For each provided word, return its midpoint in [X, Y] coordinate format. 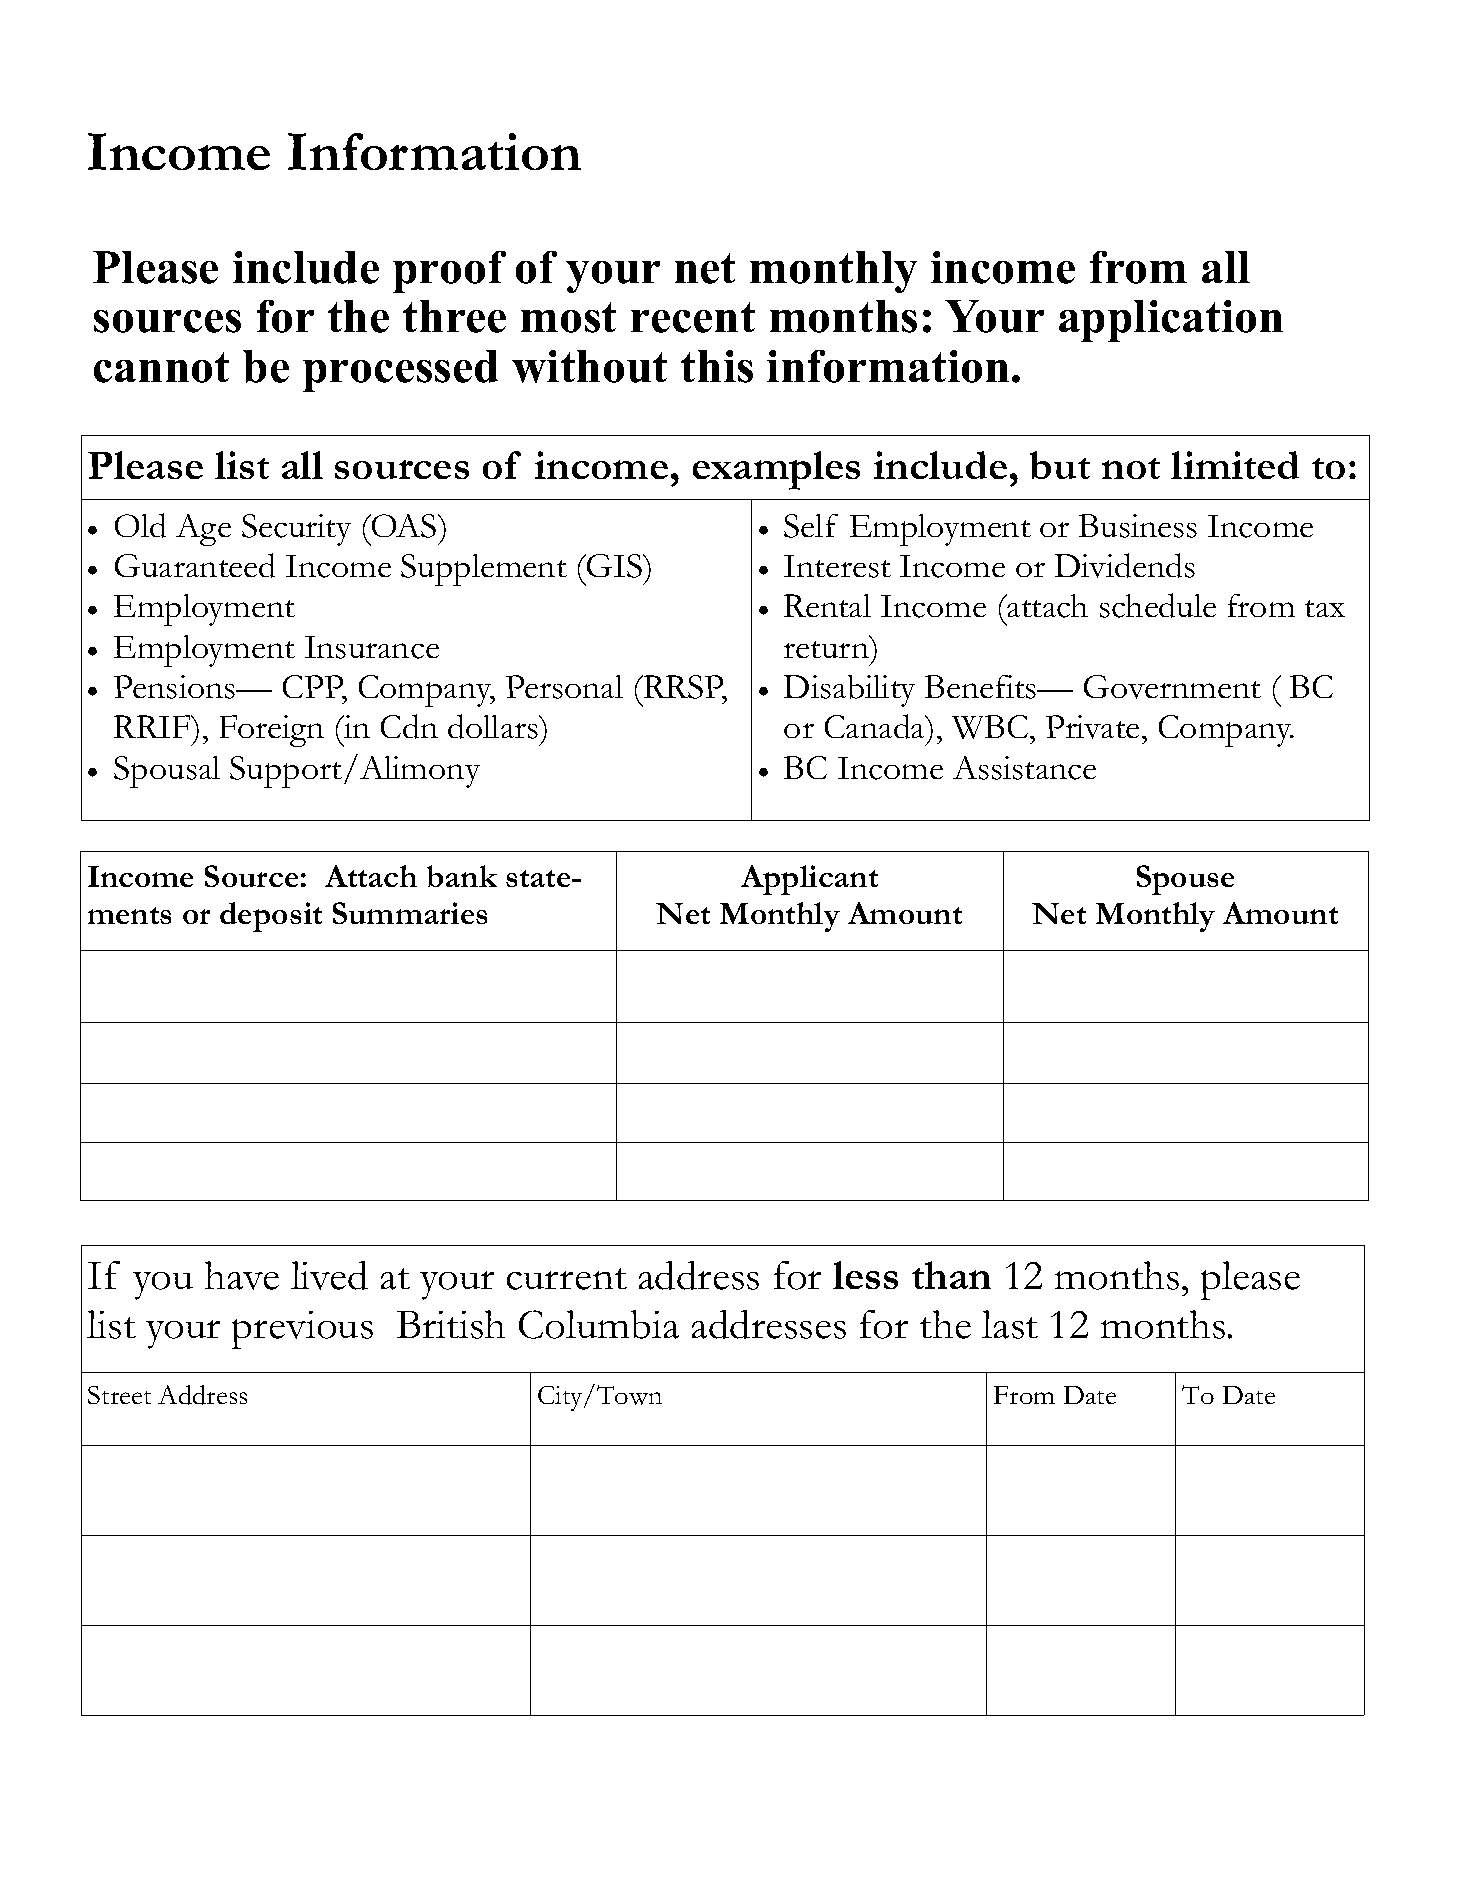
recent [693, 317]
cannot [161, 367]
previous [302, 1330]
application [1171, 321]
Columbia [599, 1324]
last [1010, 1324]
